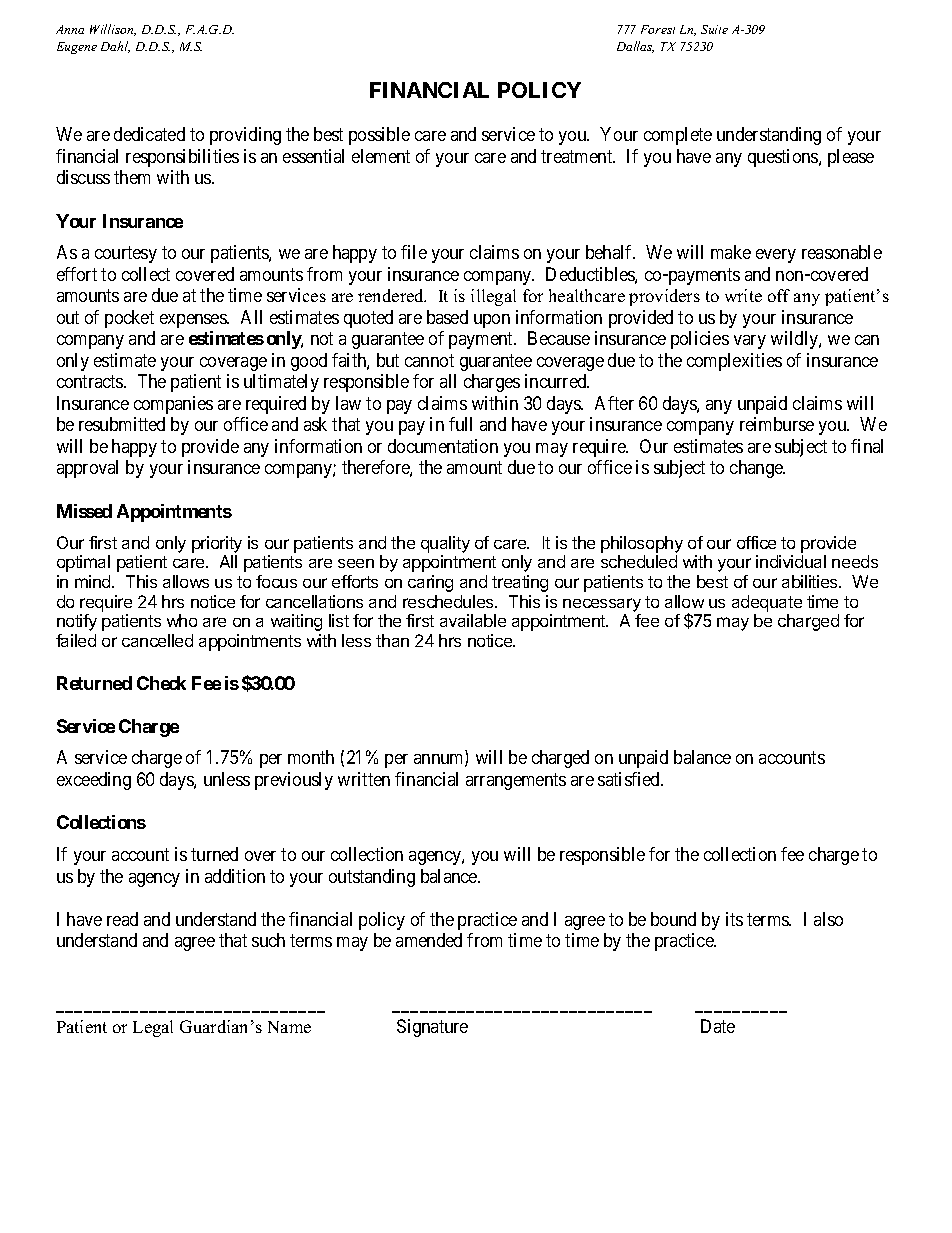 This screenshot has width=952, height=1233. Describe the element at coordinates (718, 1026) in the screenshot. I see `Date` at that location.
